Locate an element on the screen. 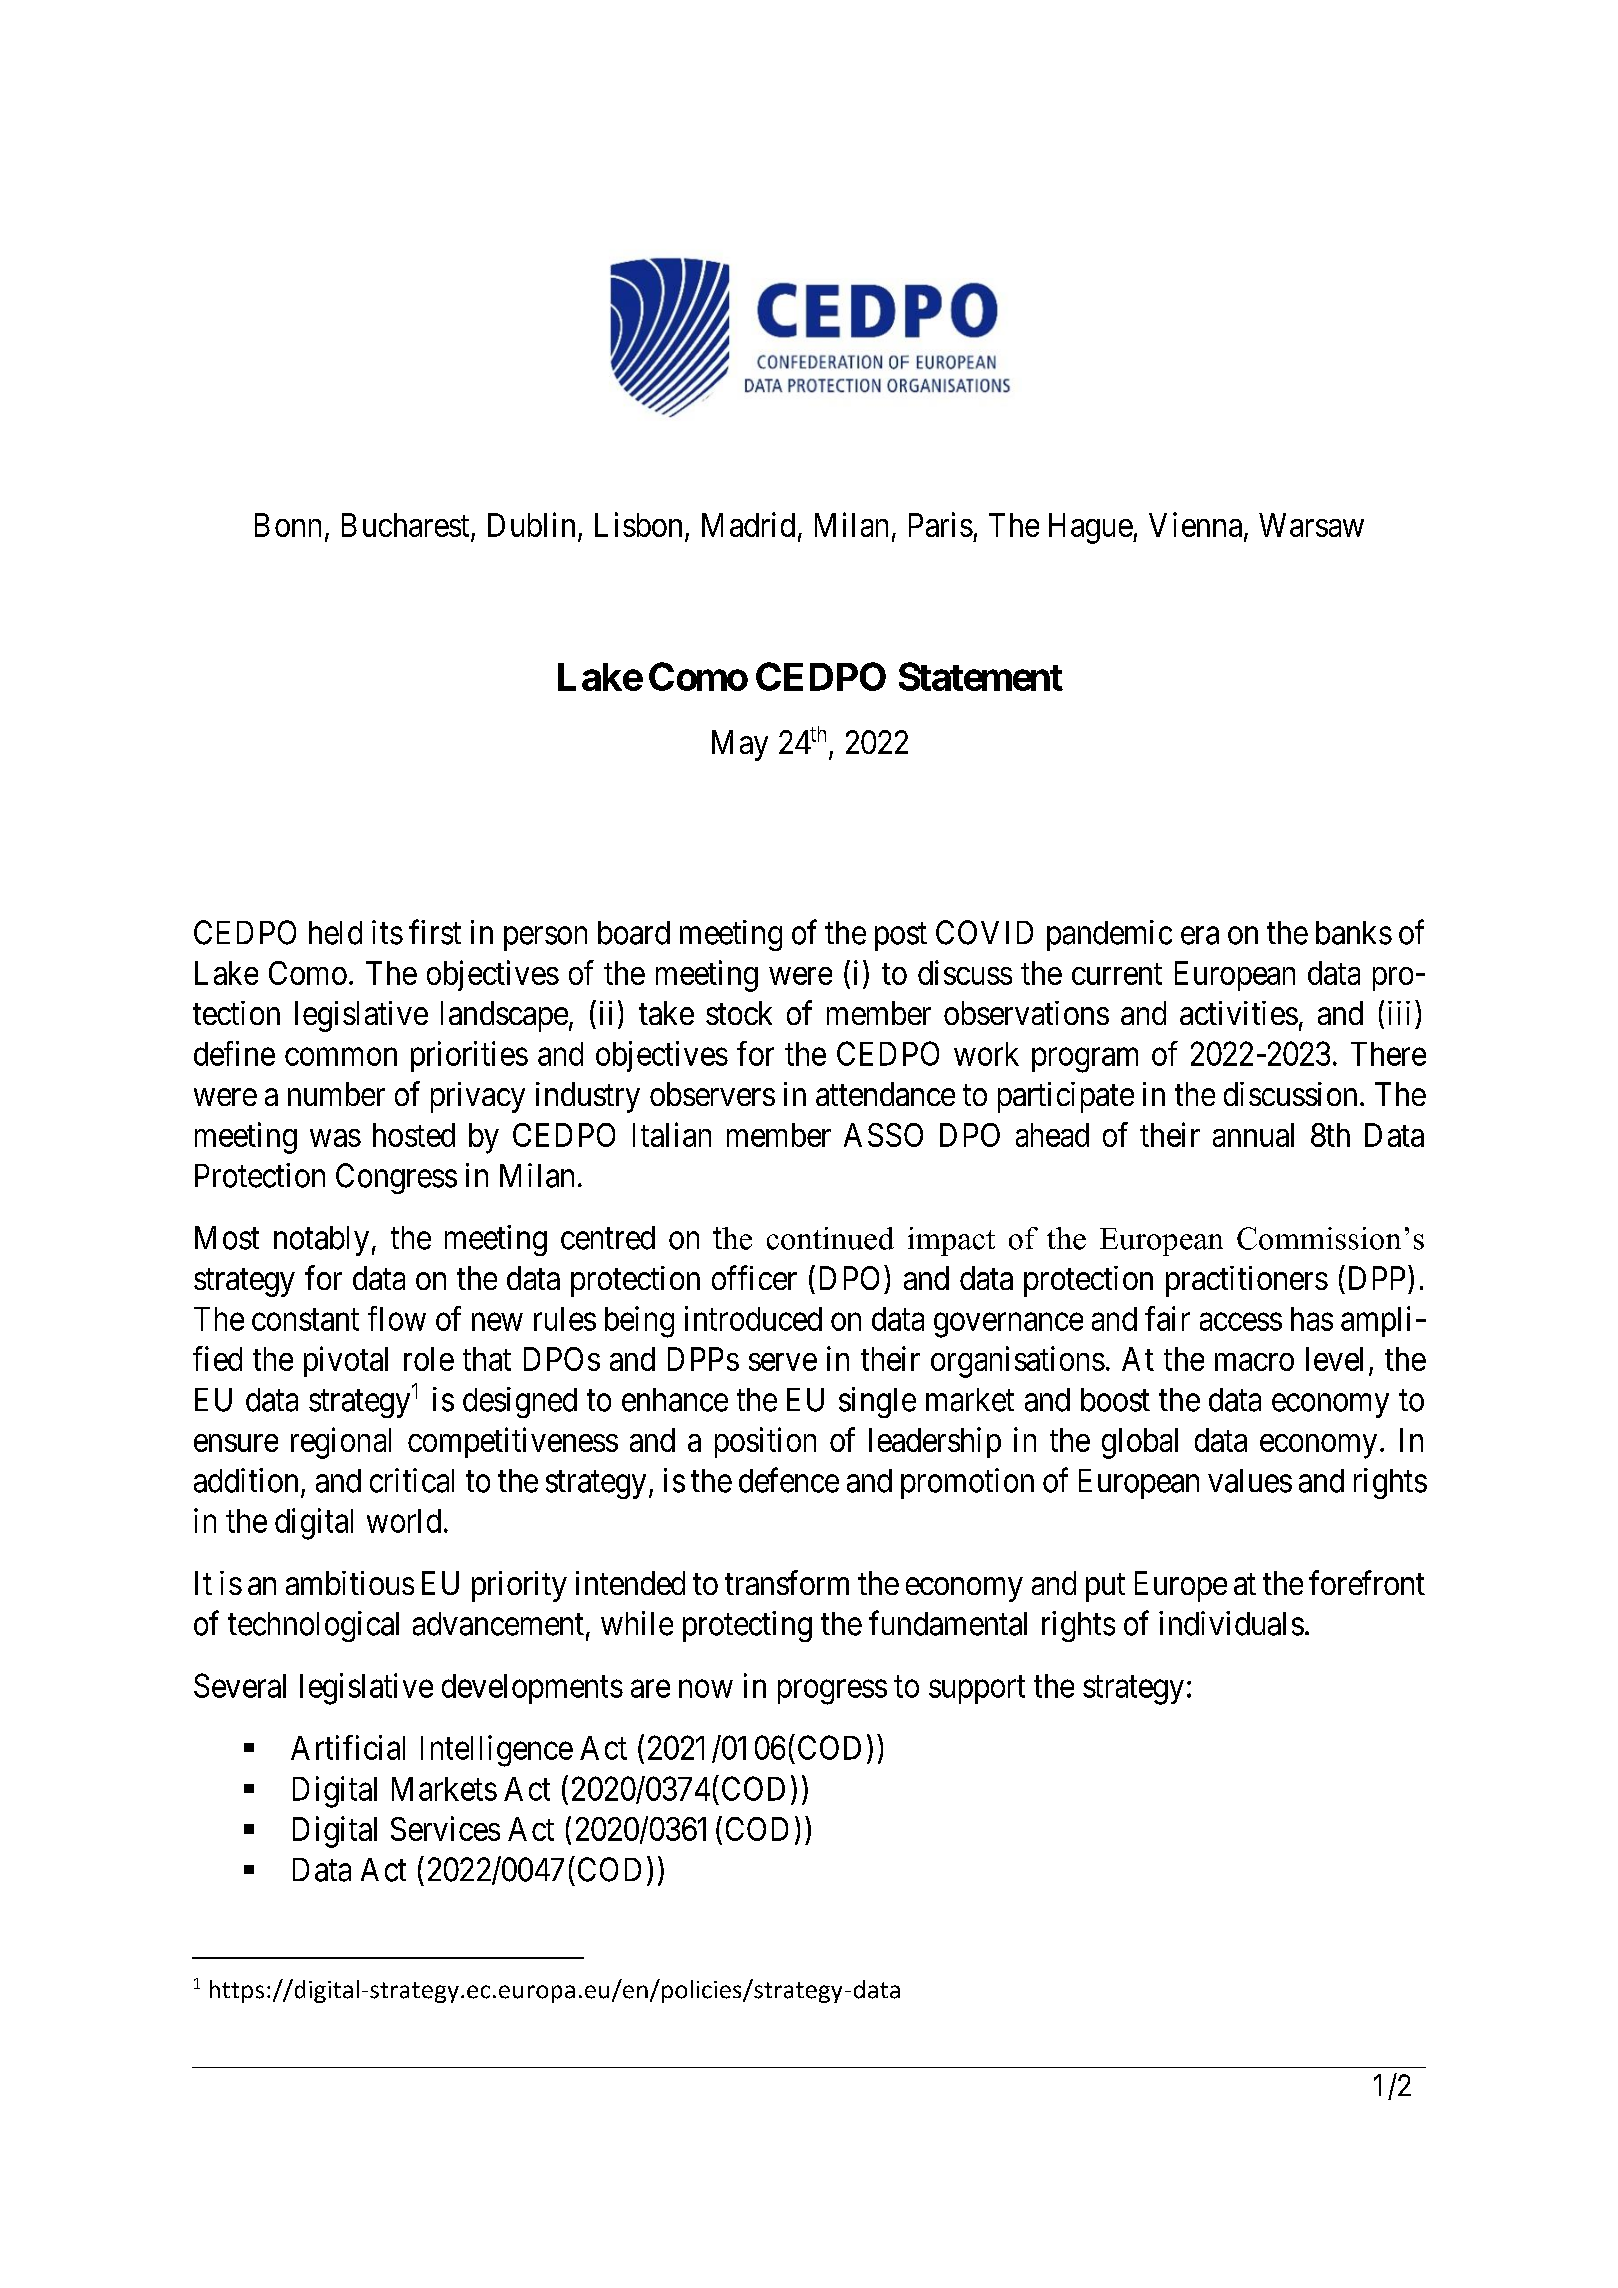 This screenshot has height=2288, width=1618. attendance is located at coordinates (885, 1094).
